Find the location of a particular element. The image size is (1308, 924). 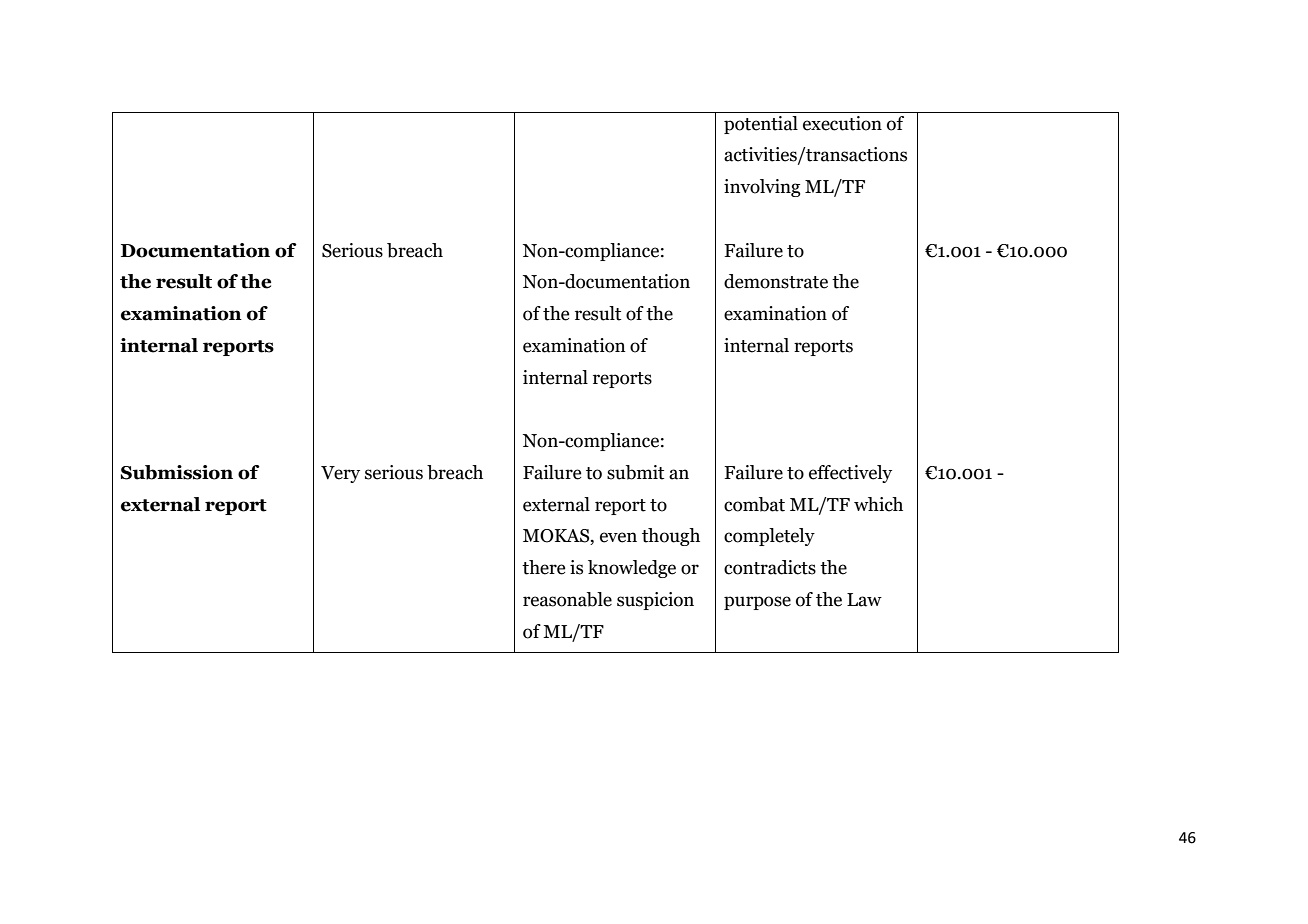

there is located at coordinates (543, 567).
